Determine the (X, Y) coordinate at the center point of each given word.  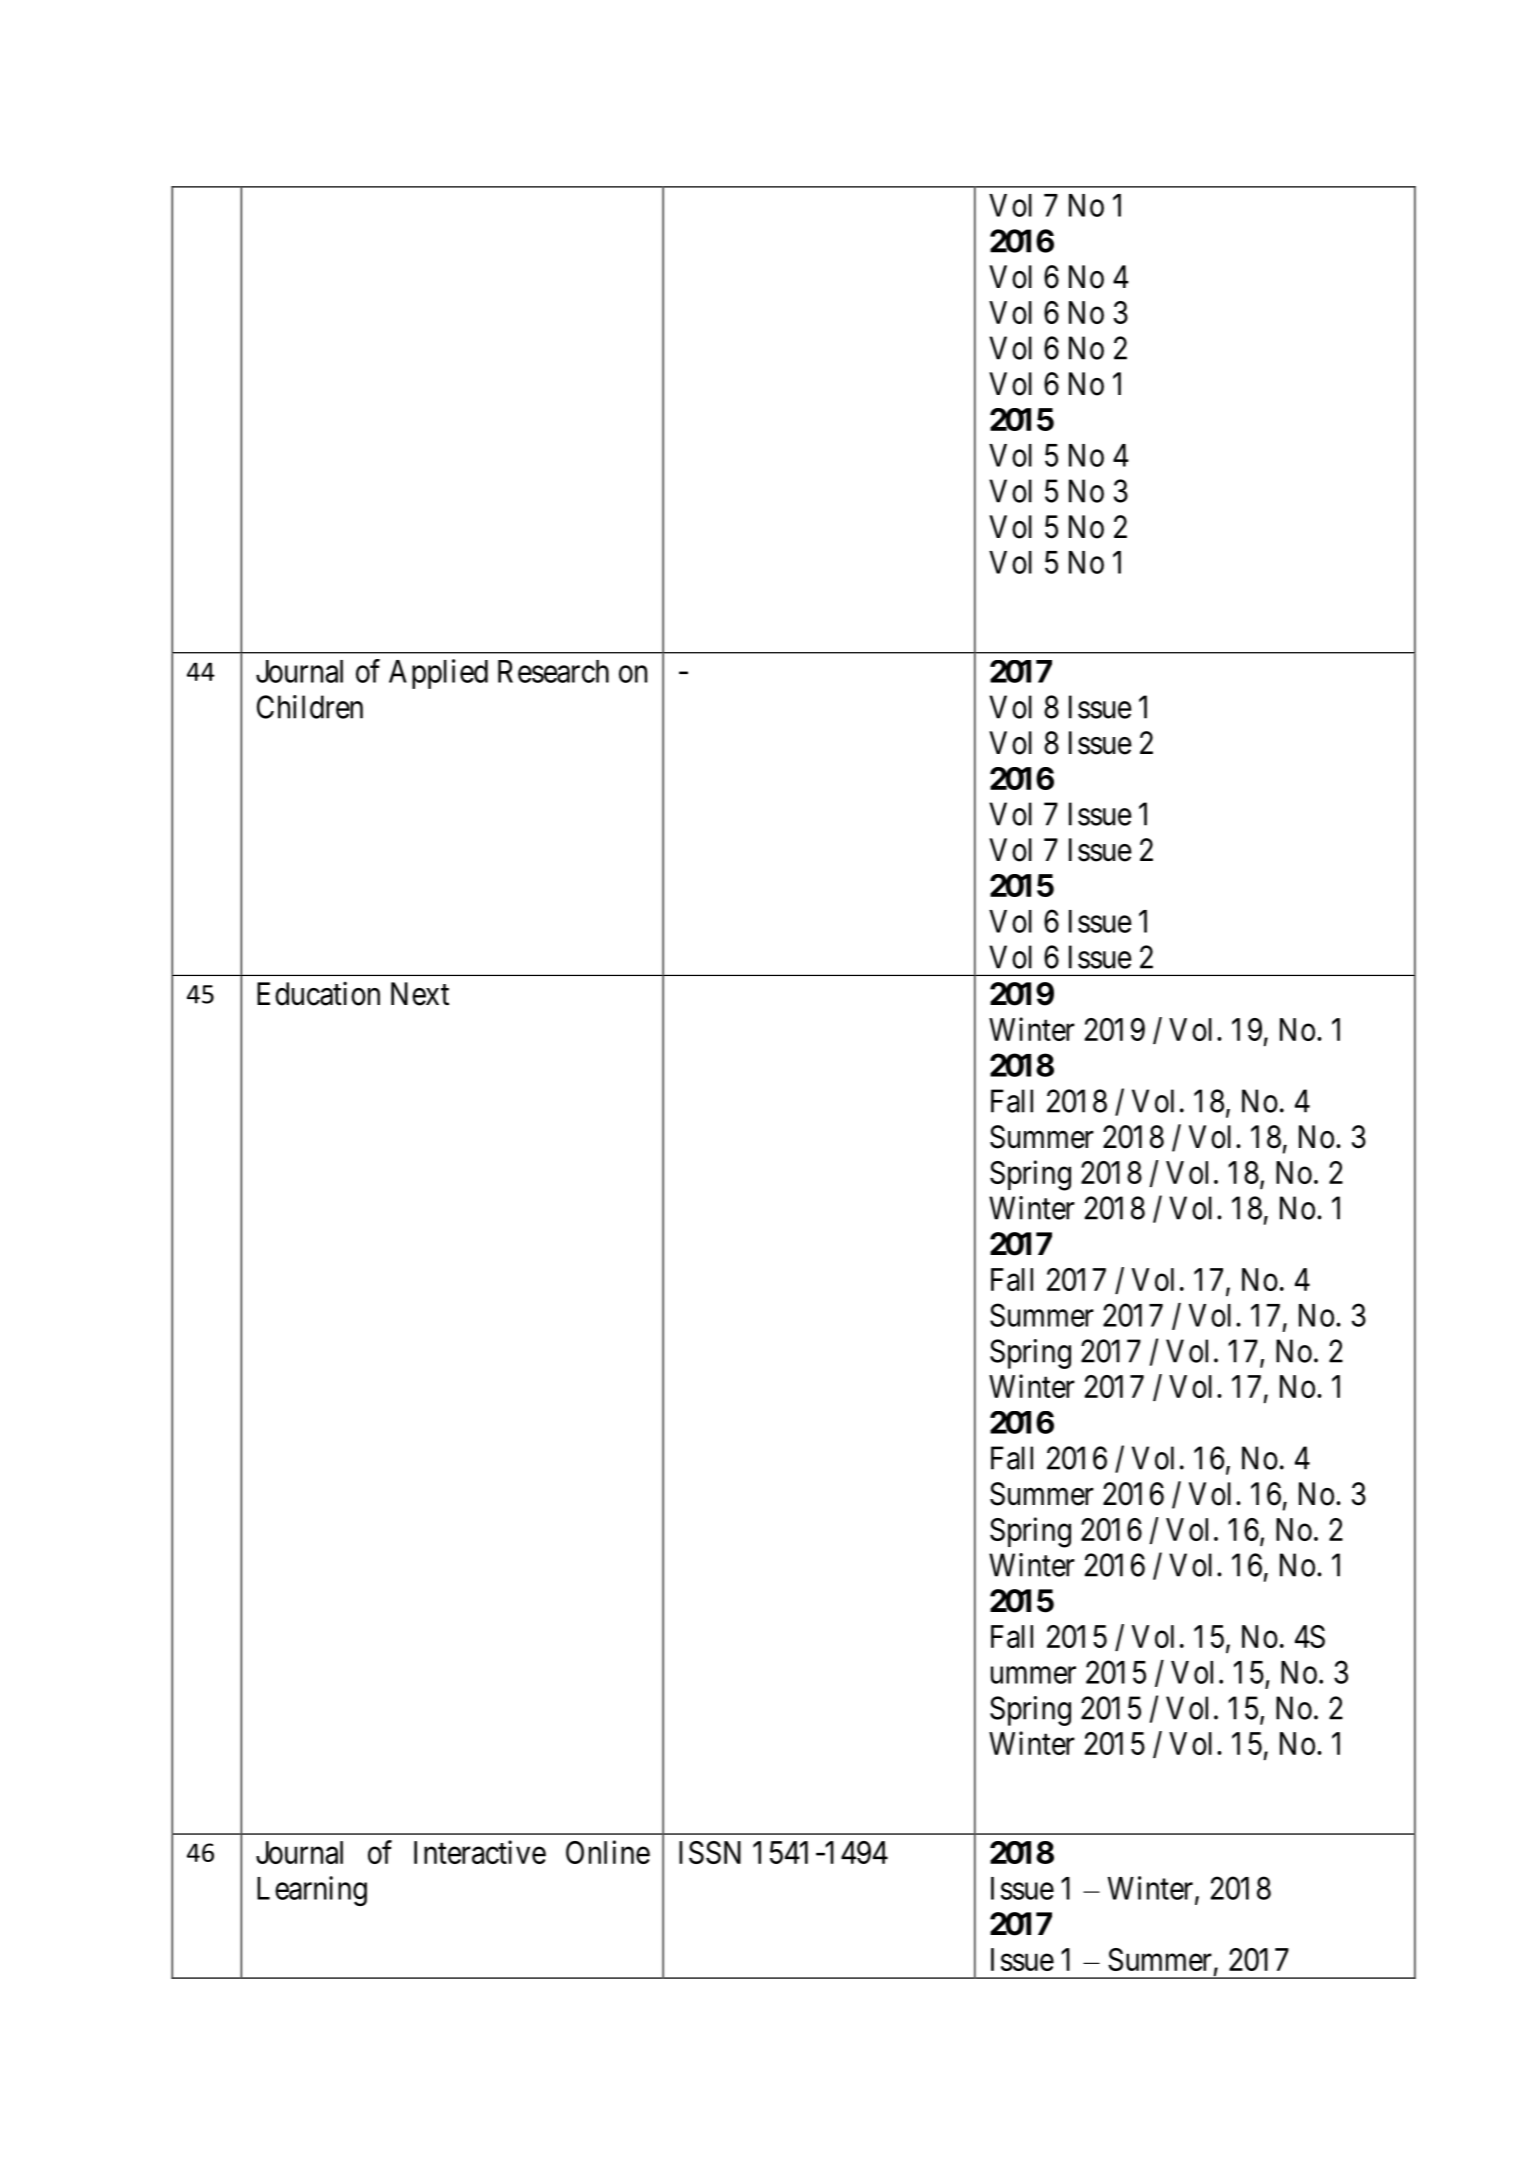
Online (608, 1852)
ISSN (710, 1852)
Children (310, 707)
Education (318, 993)
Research (553, 671)
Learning (312, 1891)
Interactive (480, 1852)
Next (420, 994)
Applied (438, 674)
